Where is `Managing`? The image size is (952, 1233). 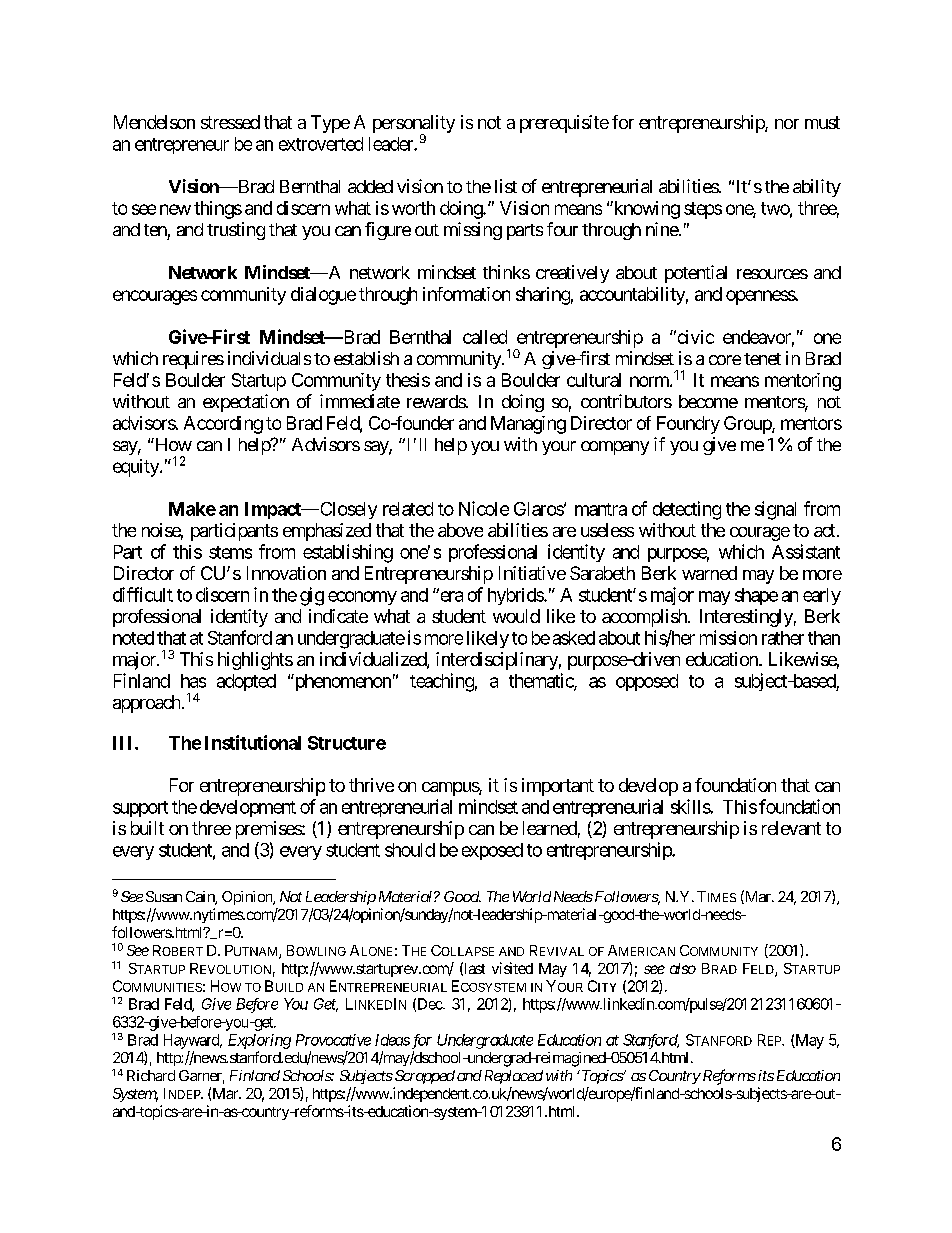
Managing is located at coordinates (528, 425).
